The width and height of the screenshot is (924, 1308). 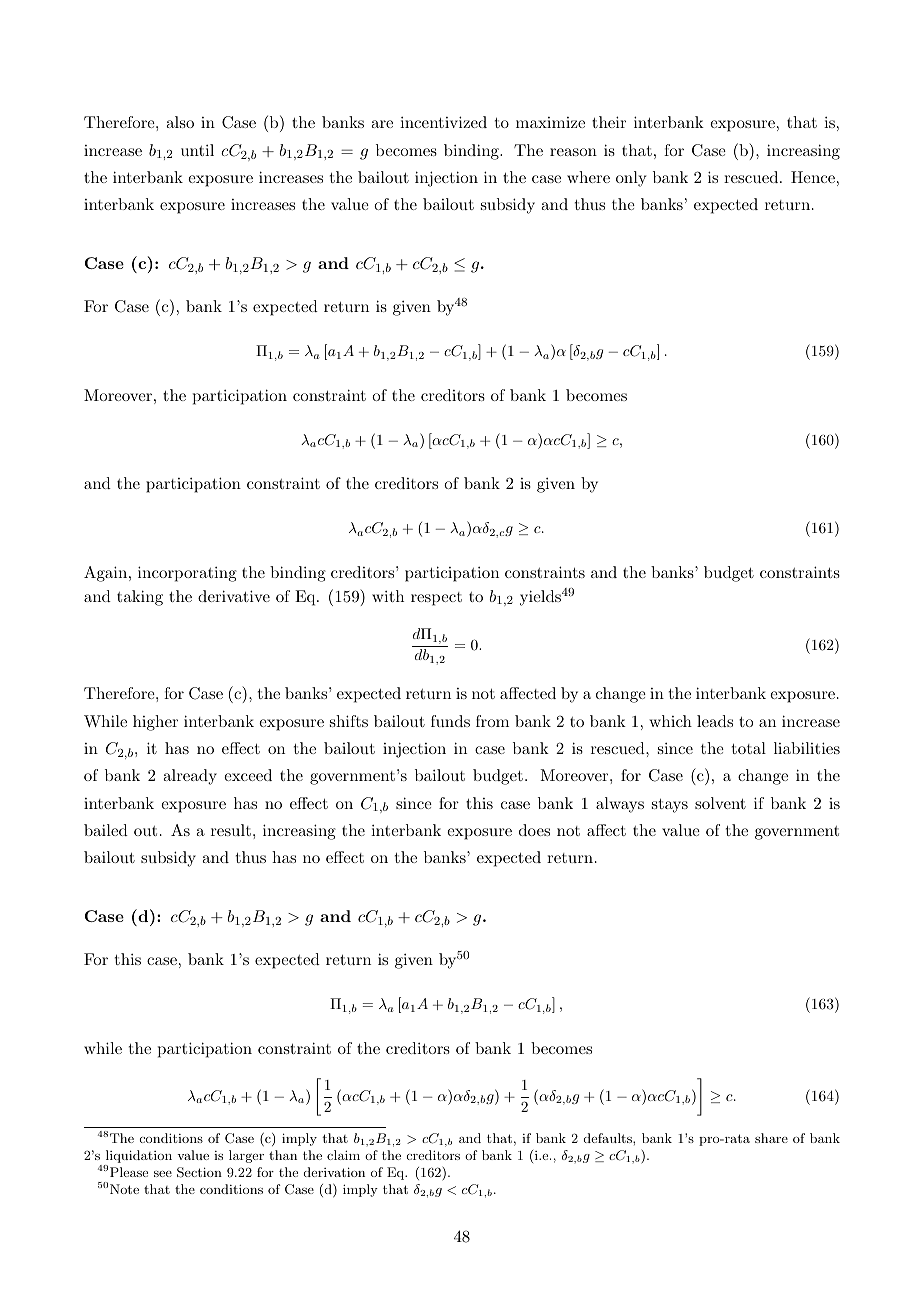 I want to click on respect, so click(x=436, y=599).
